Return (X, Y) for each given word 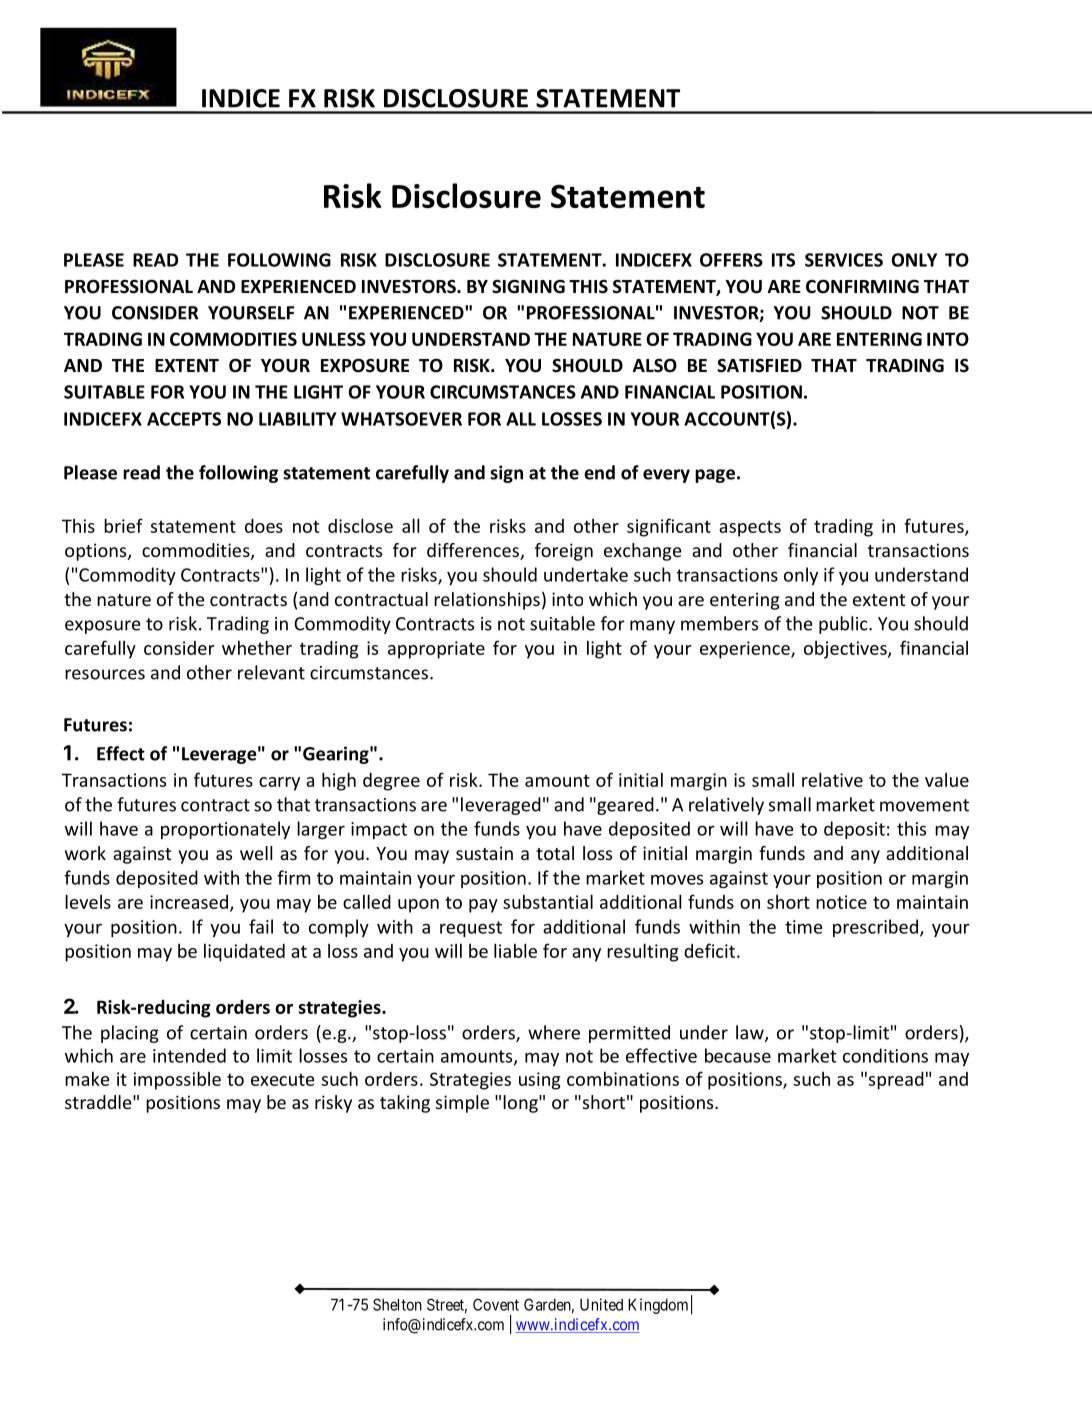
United (601, 1304)
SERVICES (844, 260)
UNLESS (334, 339)
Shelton (397, 1304)
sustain (484, 853)
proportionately (225, 830)
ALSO (655, 365)
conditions (885, 1055)
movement (924, 805)
